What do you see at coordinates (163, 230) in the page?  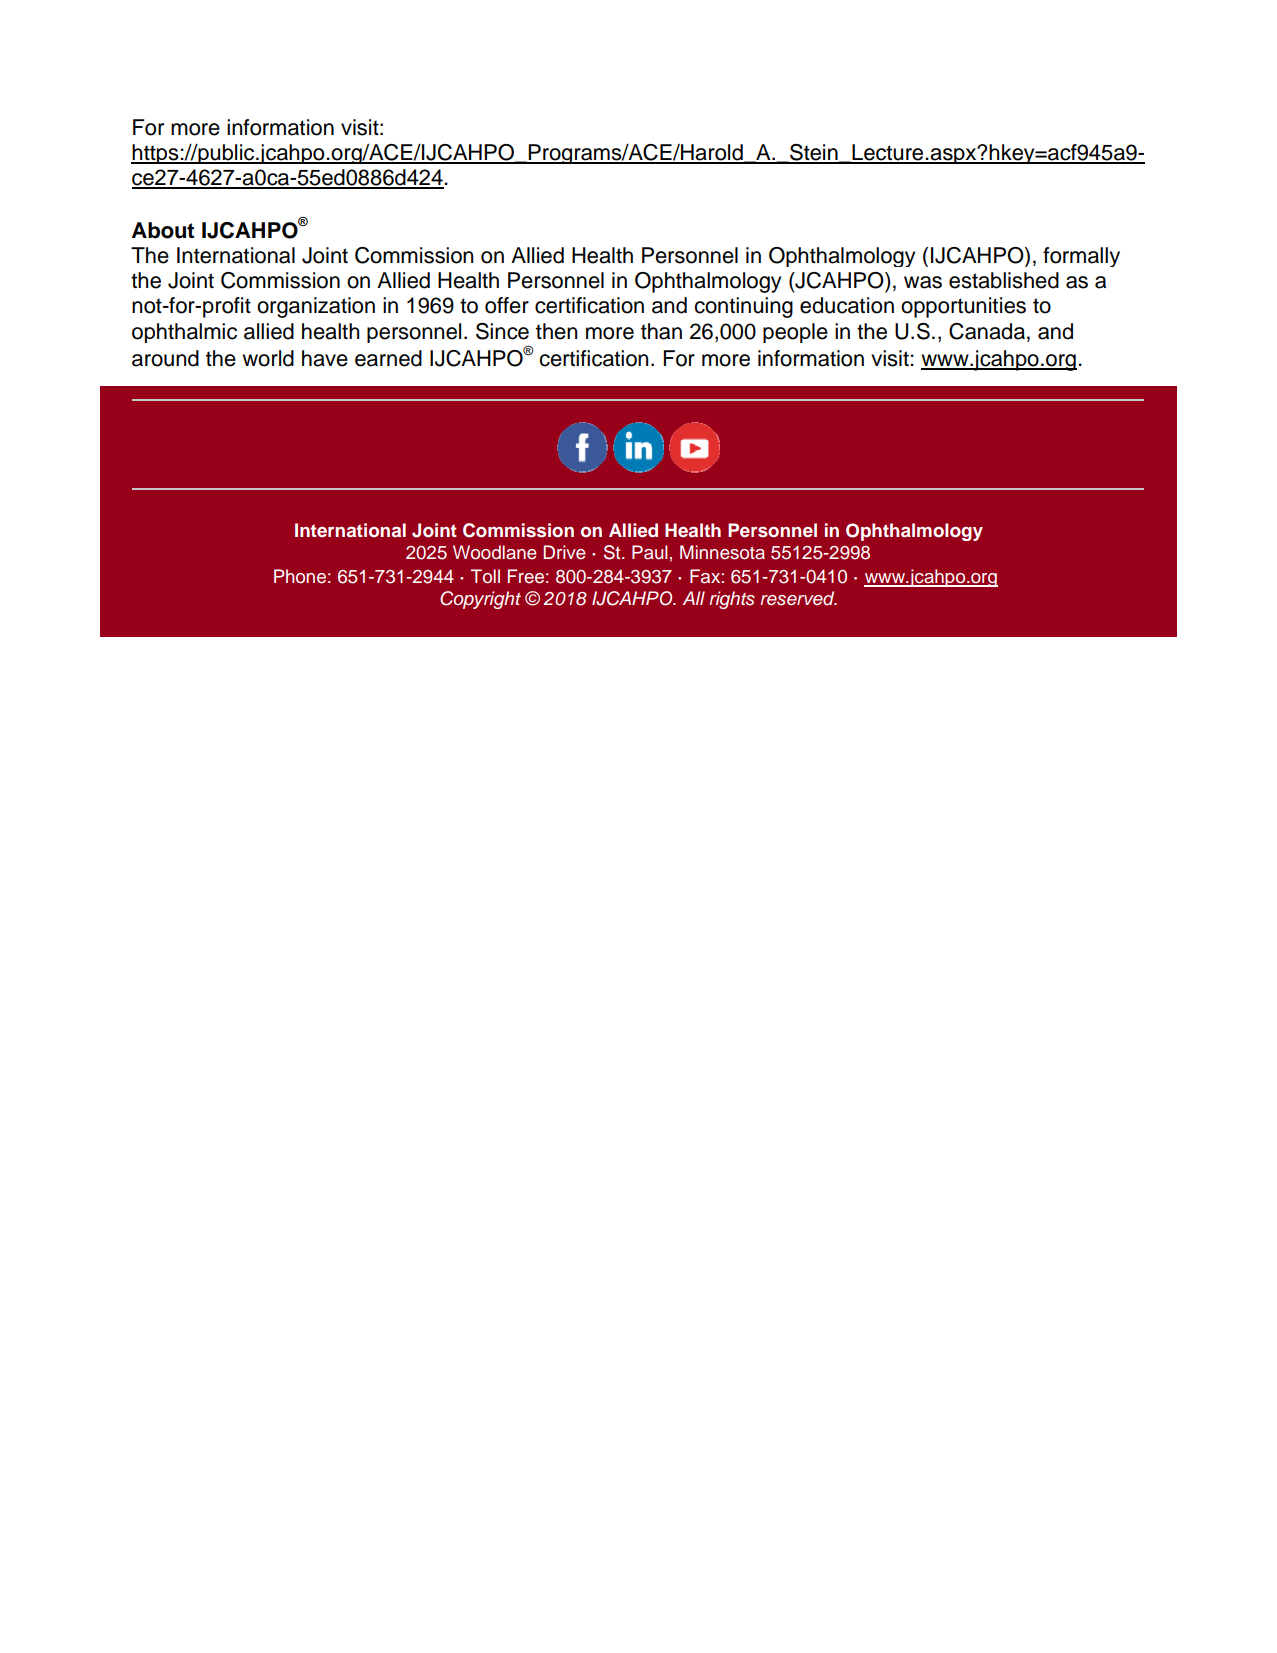 I see `About` at bounding box center [163, 230].
